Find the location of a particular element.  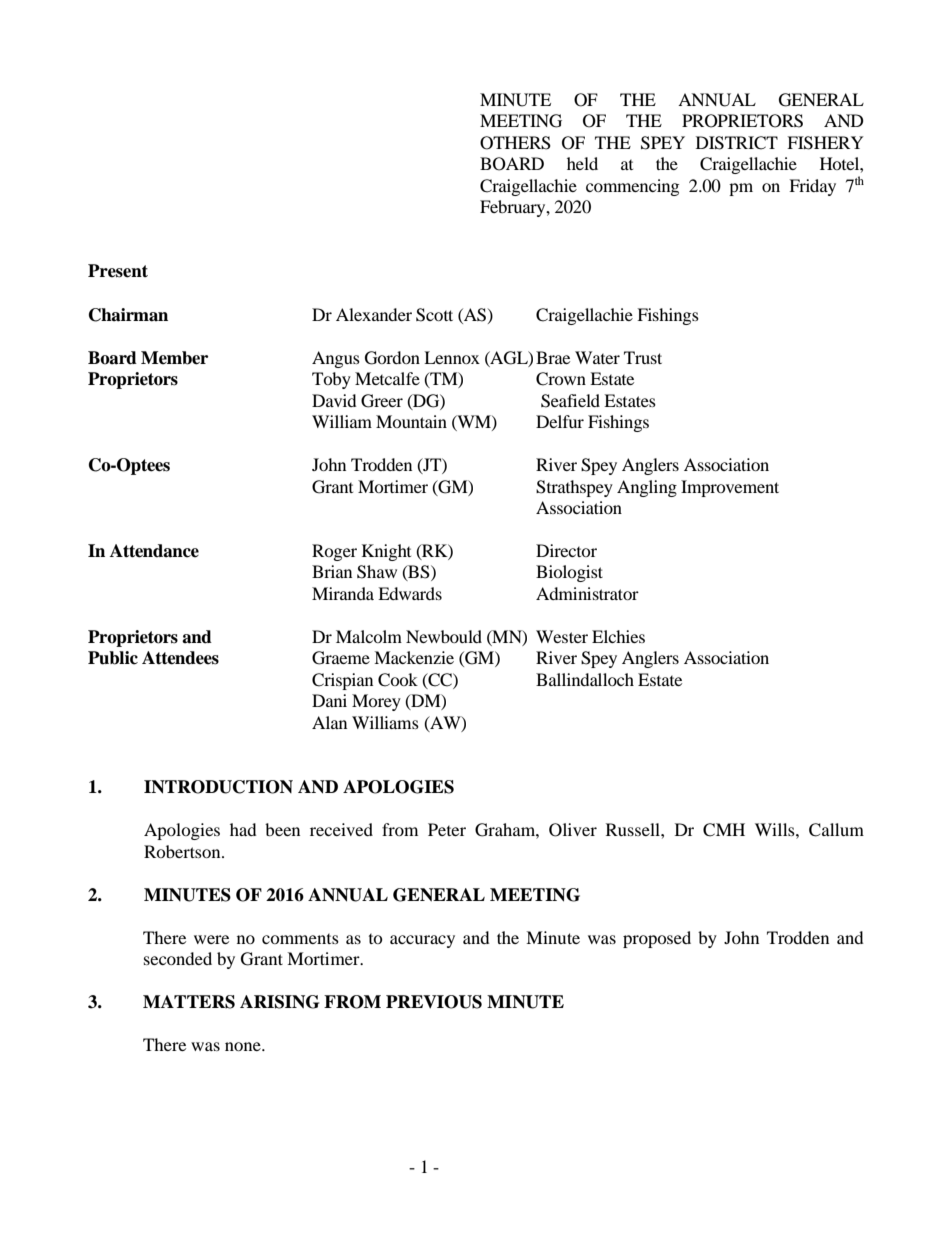

Lennox is located at coordinates (452, 357).
